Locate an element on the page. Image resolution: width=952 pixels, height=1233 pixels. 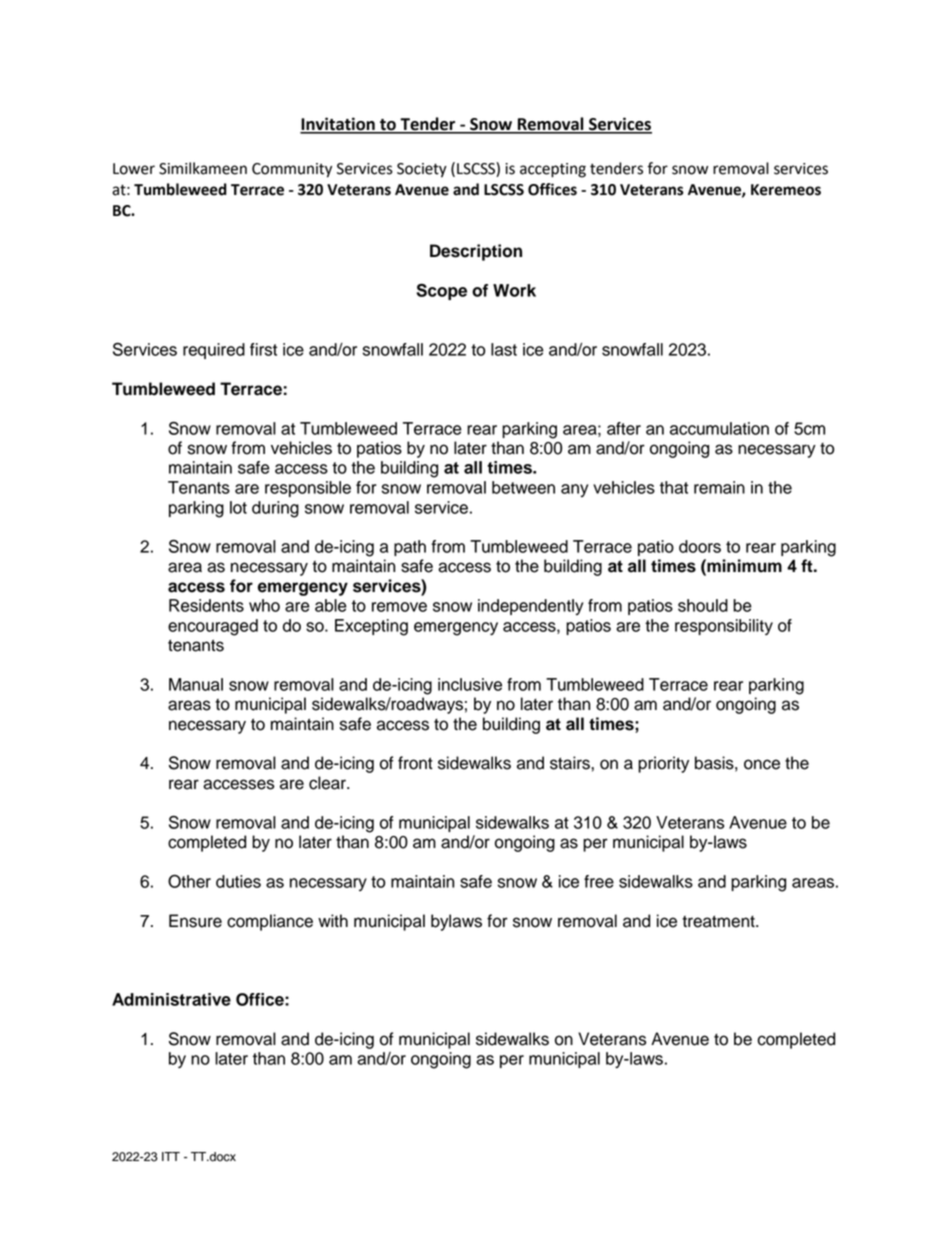
Lower is located at coordinates (134, 169).
